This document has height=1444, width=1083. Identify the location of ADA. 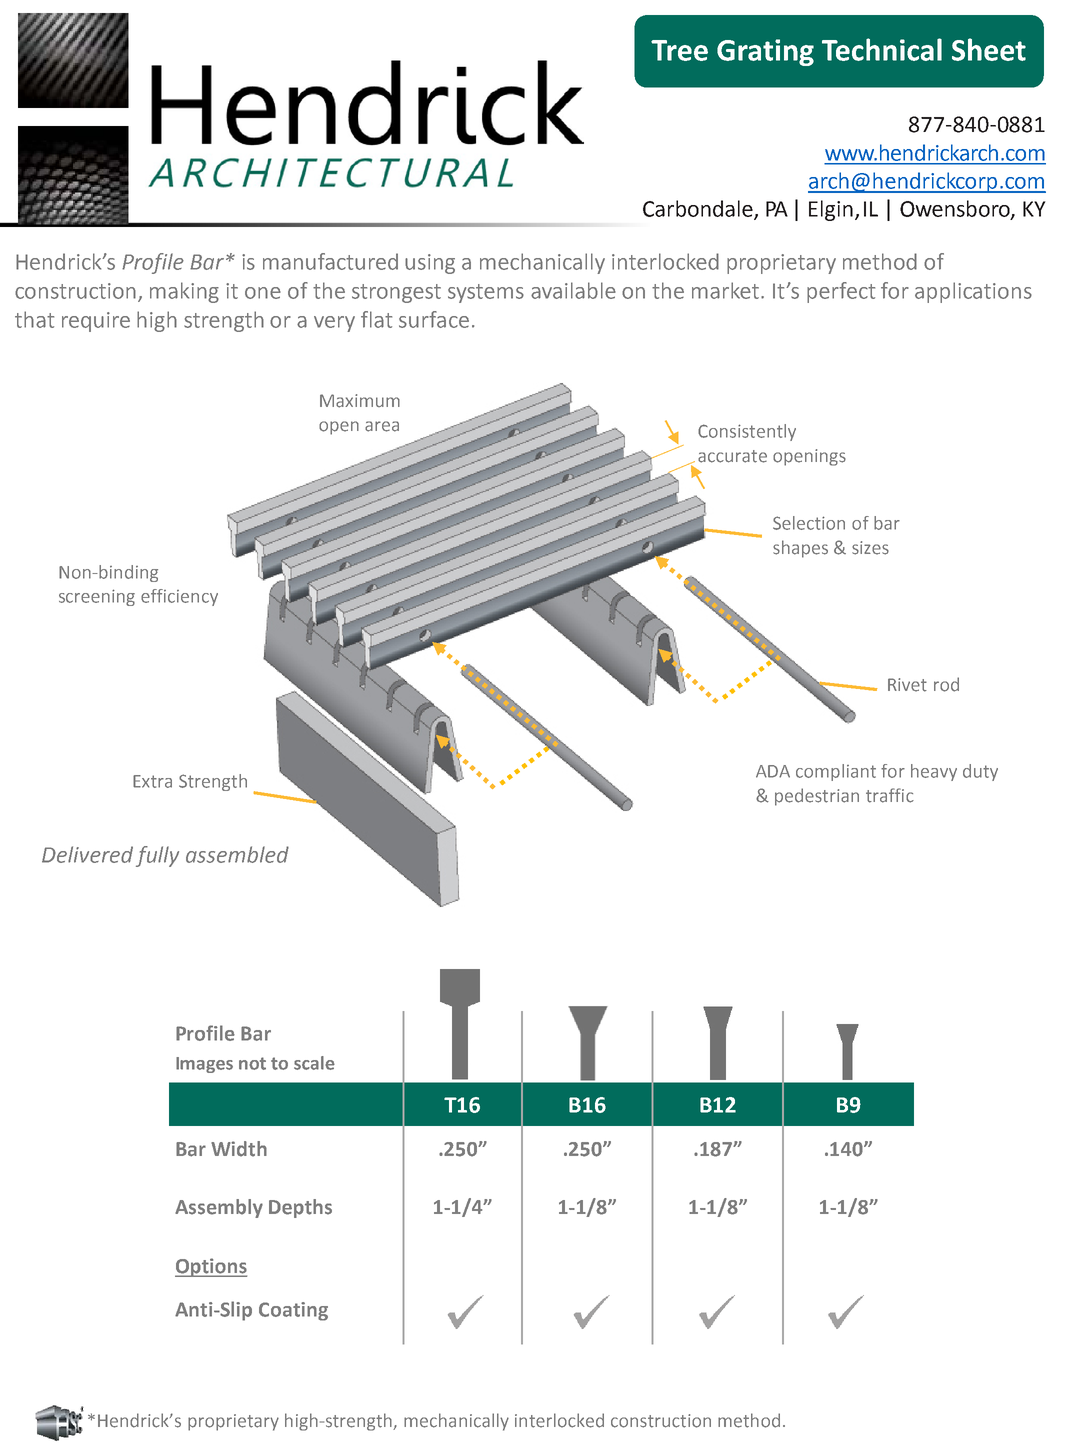
(773, 771).
